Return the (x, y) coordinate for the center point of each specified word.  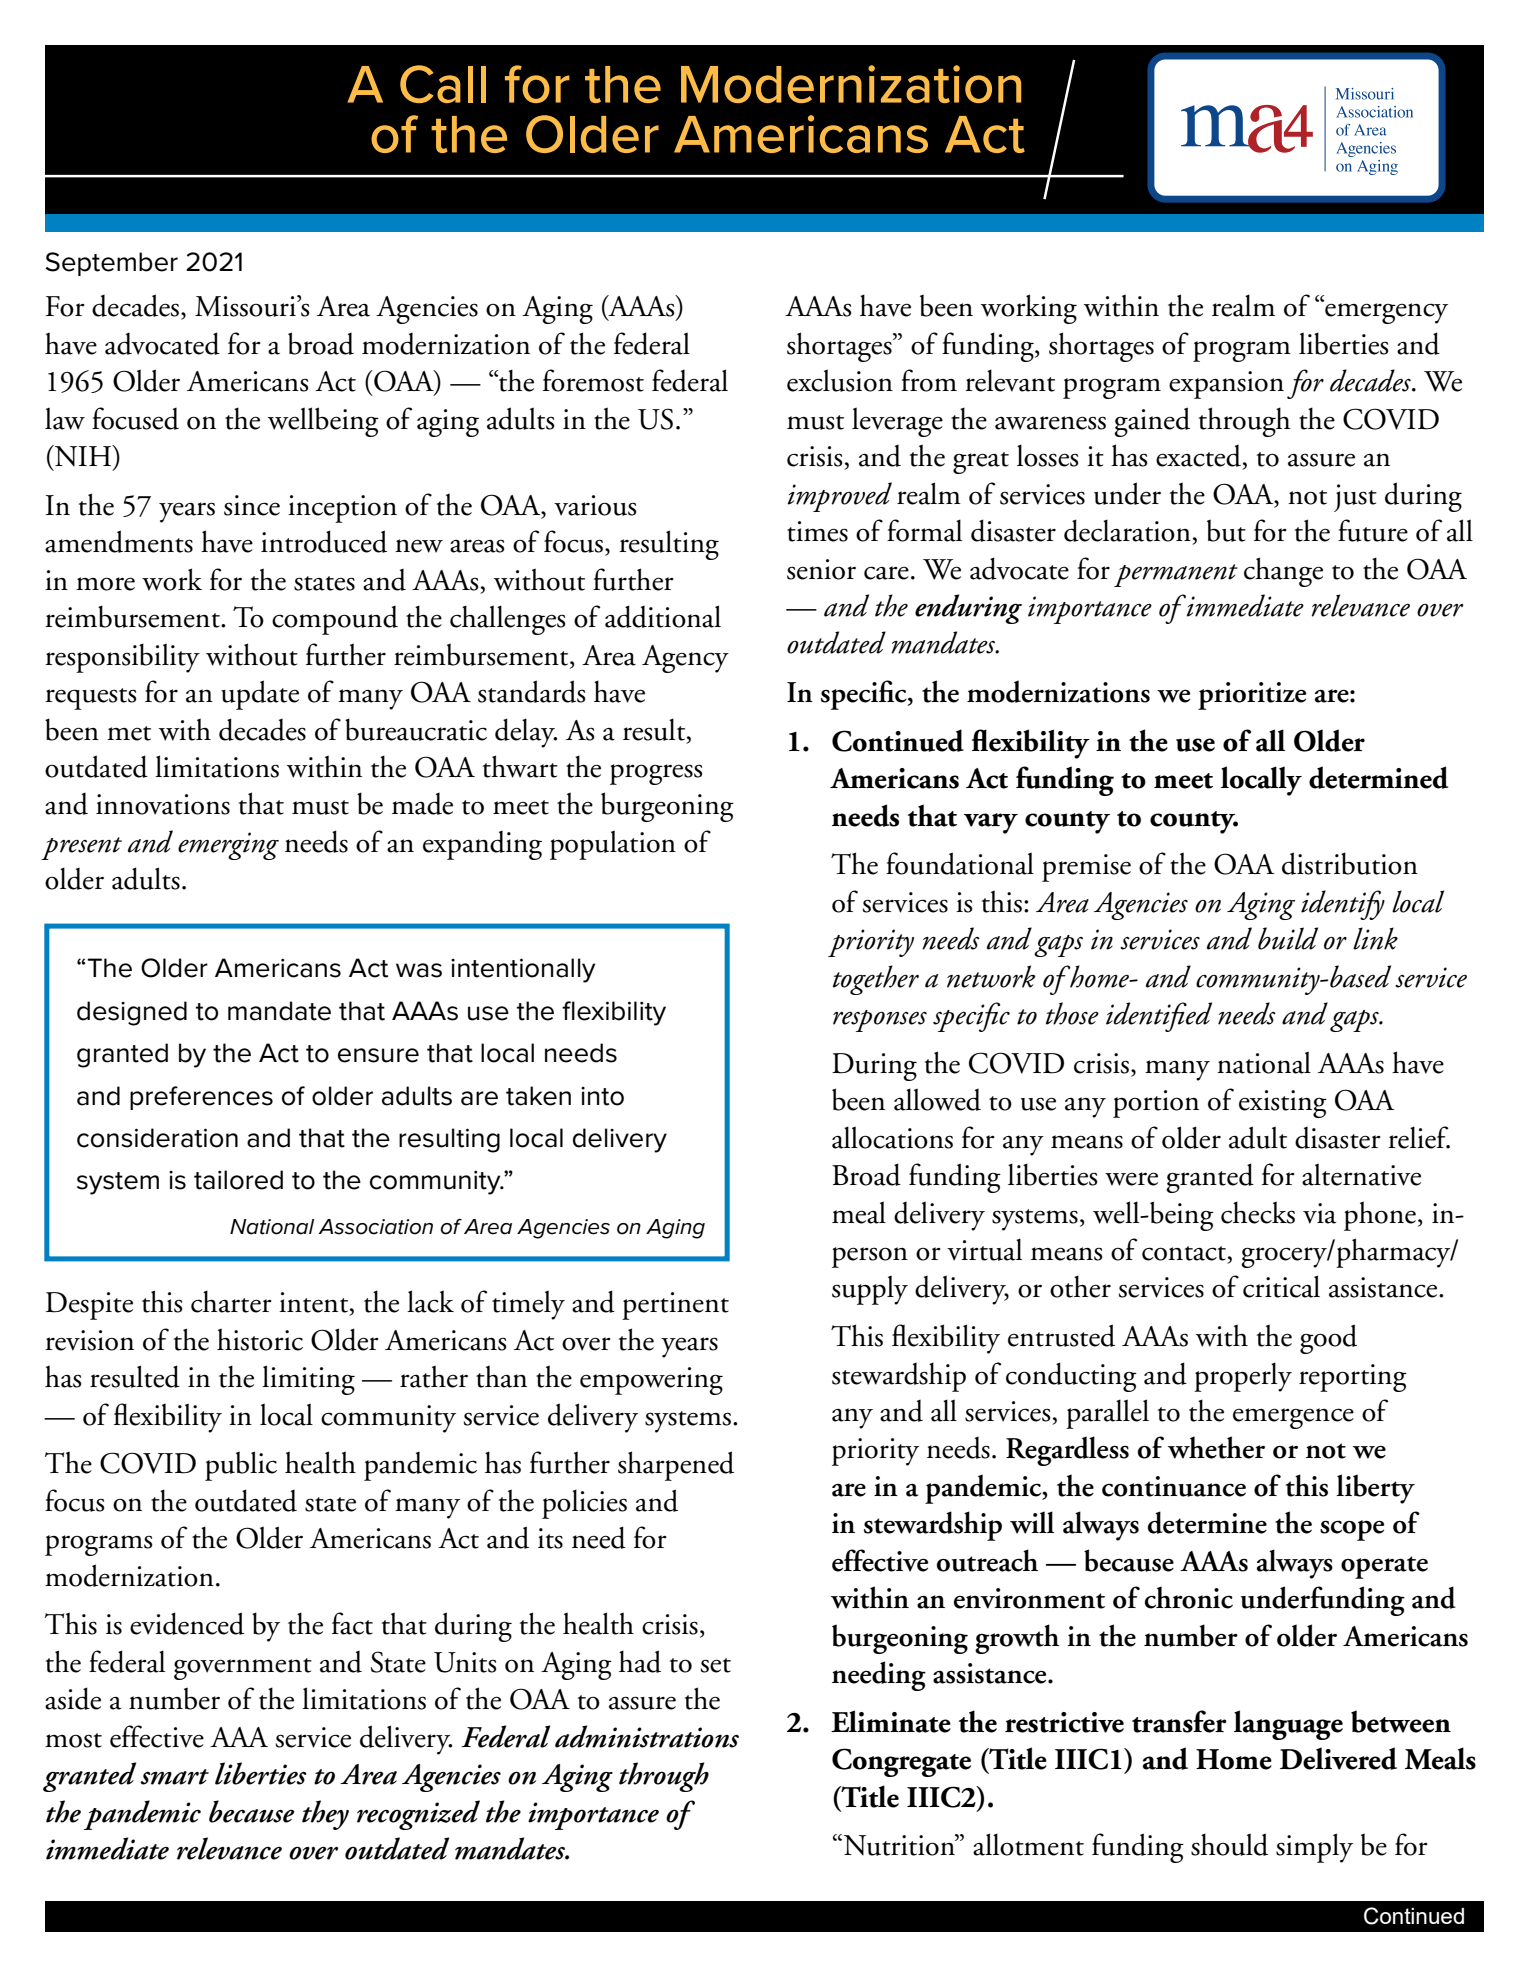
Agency (685, 659)
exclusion (840, 380)
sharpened (676, 1466)
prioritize (1252, 696)
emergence (1293, 1418)
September (112, 264)
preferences (201, 1098)
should (1229, 1844)
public (241, 1466)
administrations (647, 1736)
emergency (1385, 312)
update (260, 695)
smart (174, 1777)
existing (1283, 1104)
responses (880, 1021)
